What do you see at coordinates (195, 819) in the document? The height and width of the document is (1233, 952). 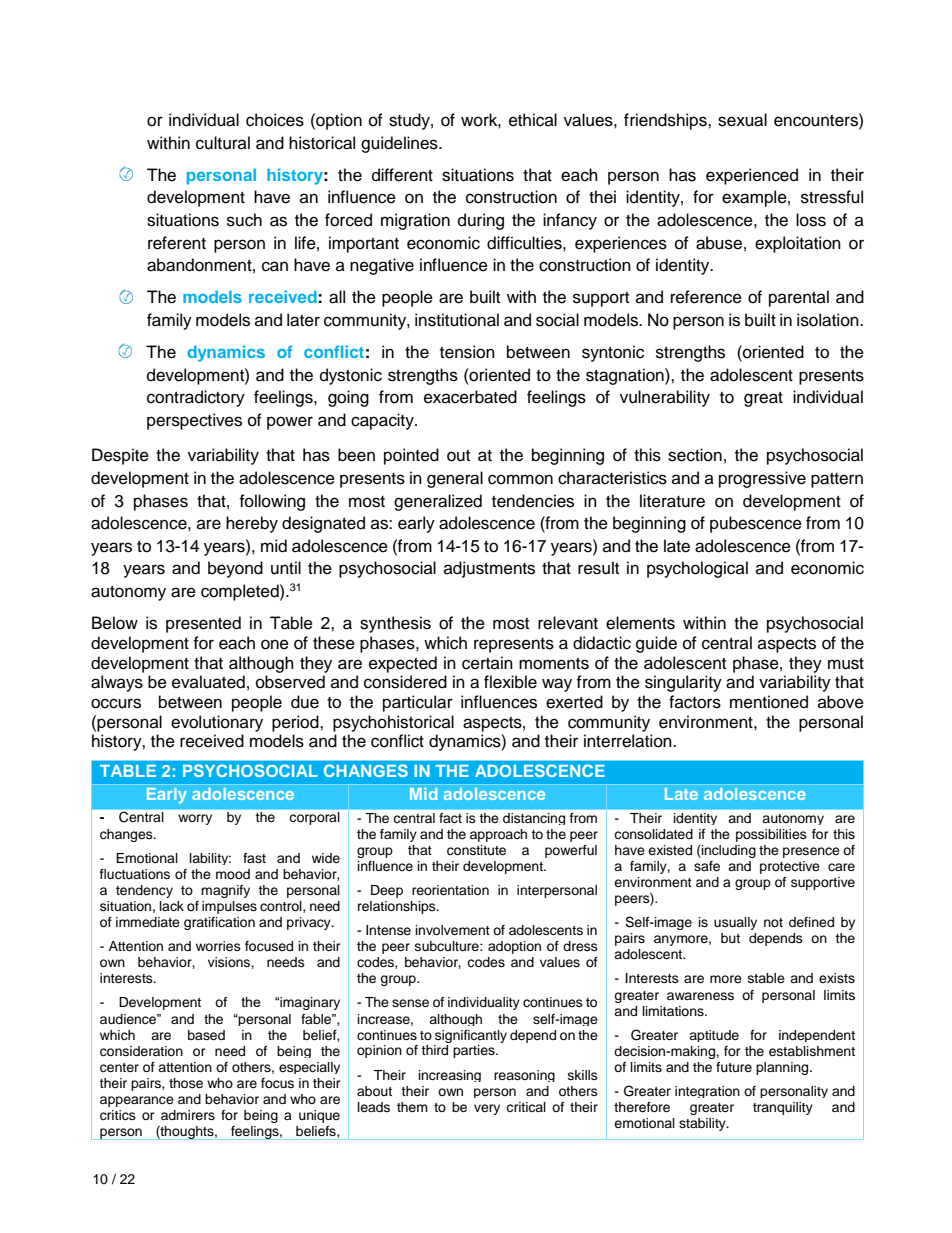 I see `worry` at bounding box center [195, 819].
